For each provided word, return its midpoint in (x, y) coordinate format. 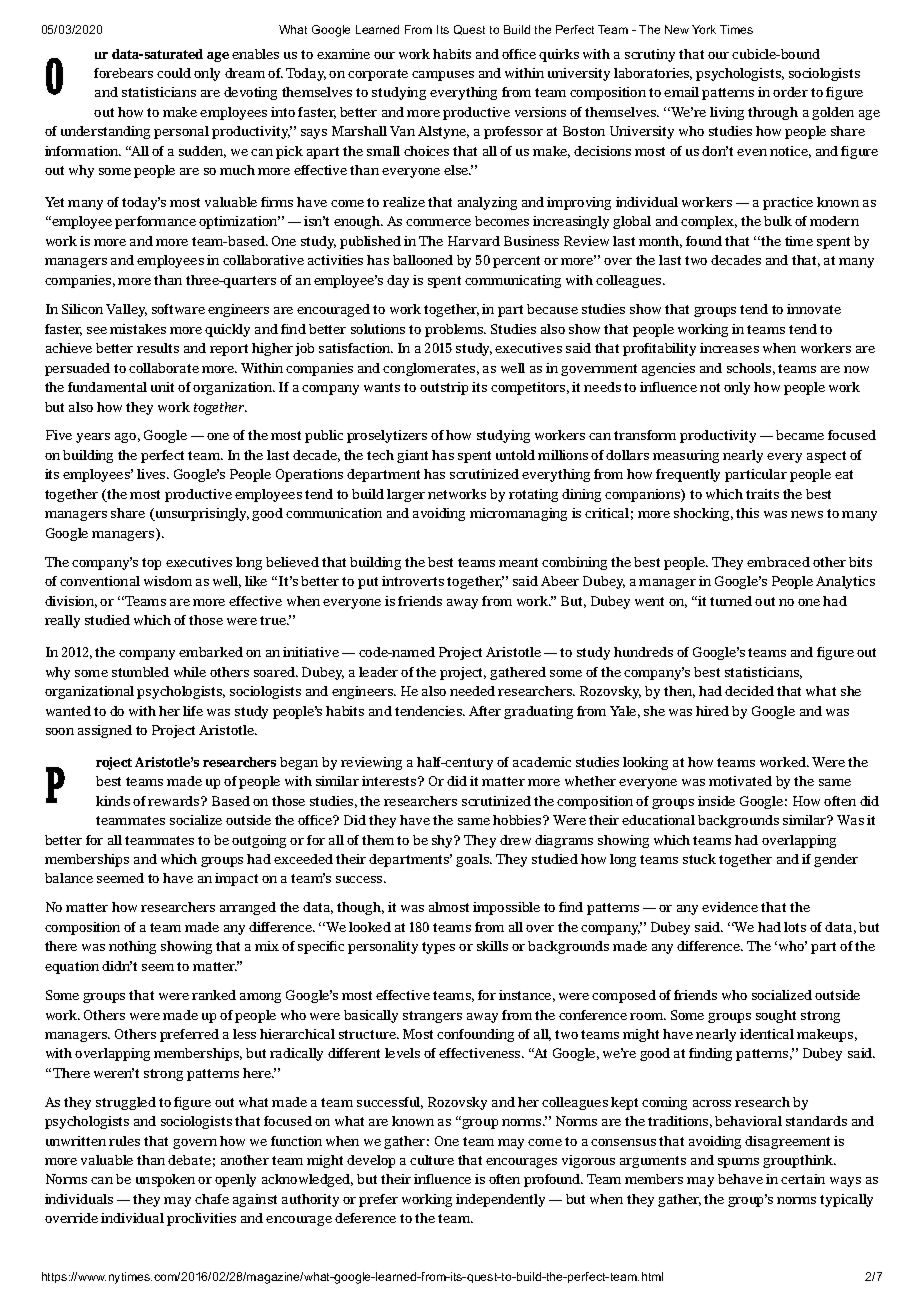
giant (412, 456)
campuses (443, 76)
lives (152, 474)
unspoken (165, 1180)
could (174, 73)
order (790, 92)
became (800, 435)
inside (716, 801)
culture (432, 1160)
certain (803, 1179)
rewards (175, 801)
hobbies (518, 820)
